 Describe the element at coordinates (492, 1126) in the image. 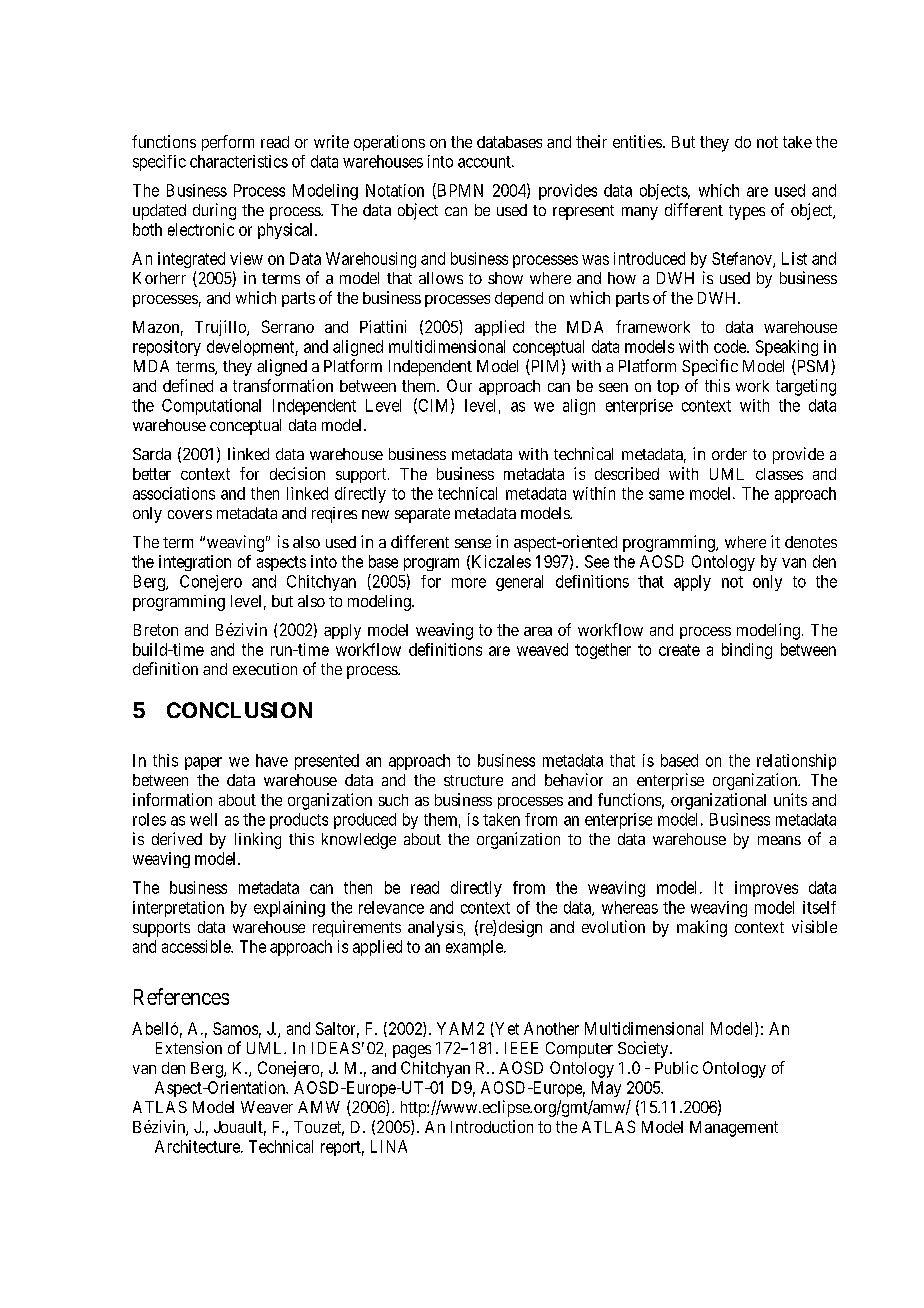

I see `Introduction` at that location.
